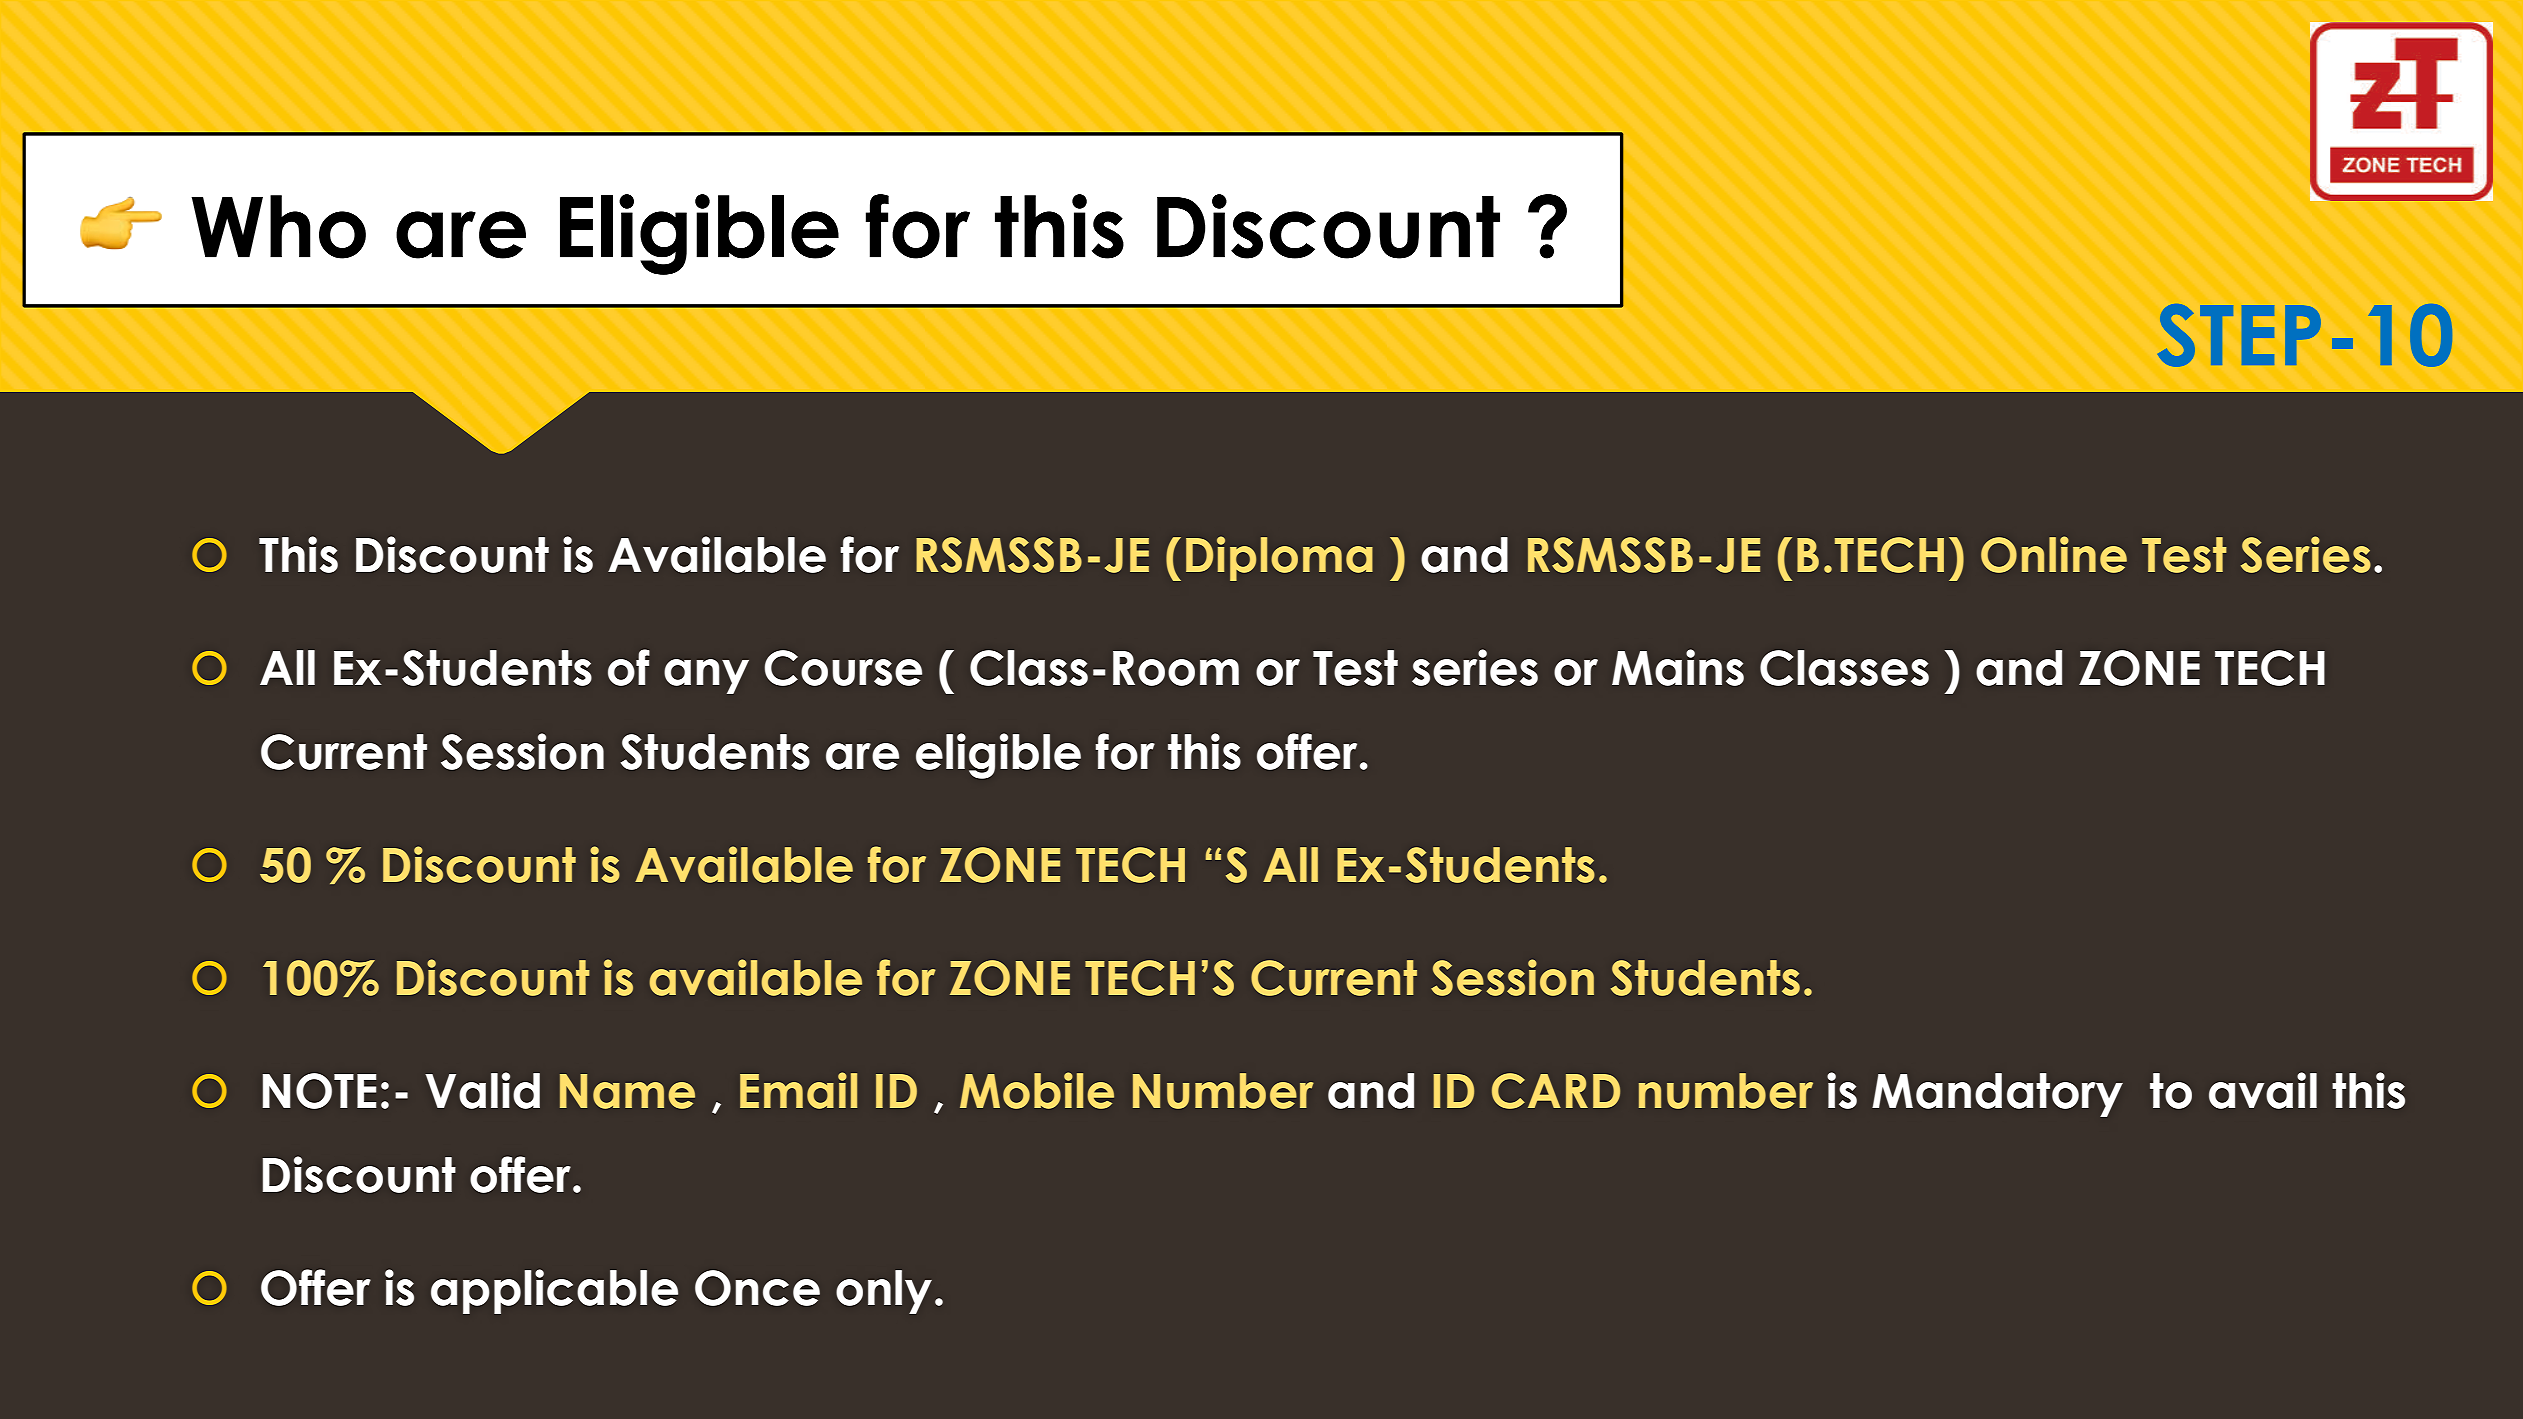  I want to click on Email, so click(798, 1090).
